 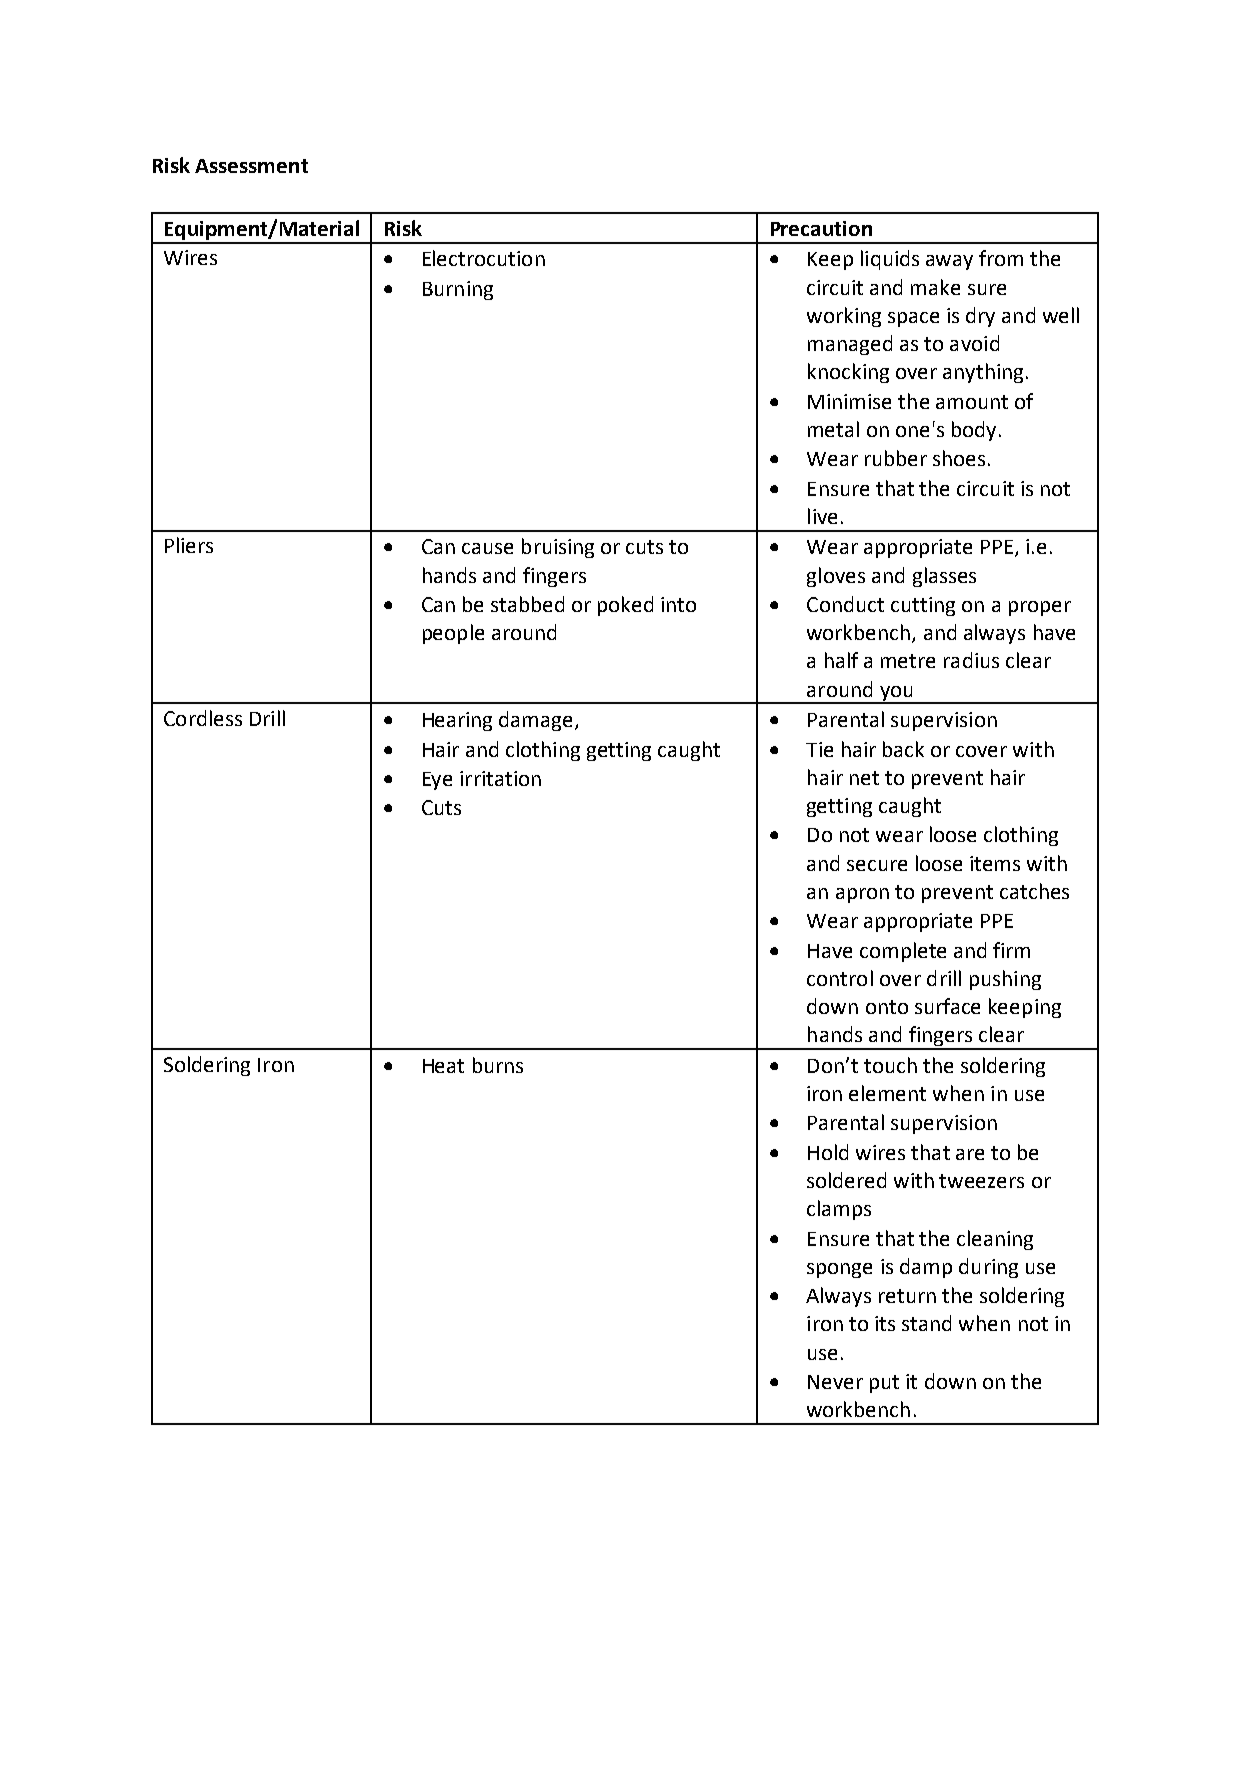 What do you see at coordinates (498, 1065) in the screenshot?
I see `burns` at bounding box center [498, 1065].
